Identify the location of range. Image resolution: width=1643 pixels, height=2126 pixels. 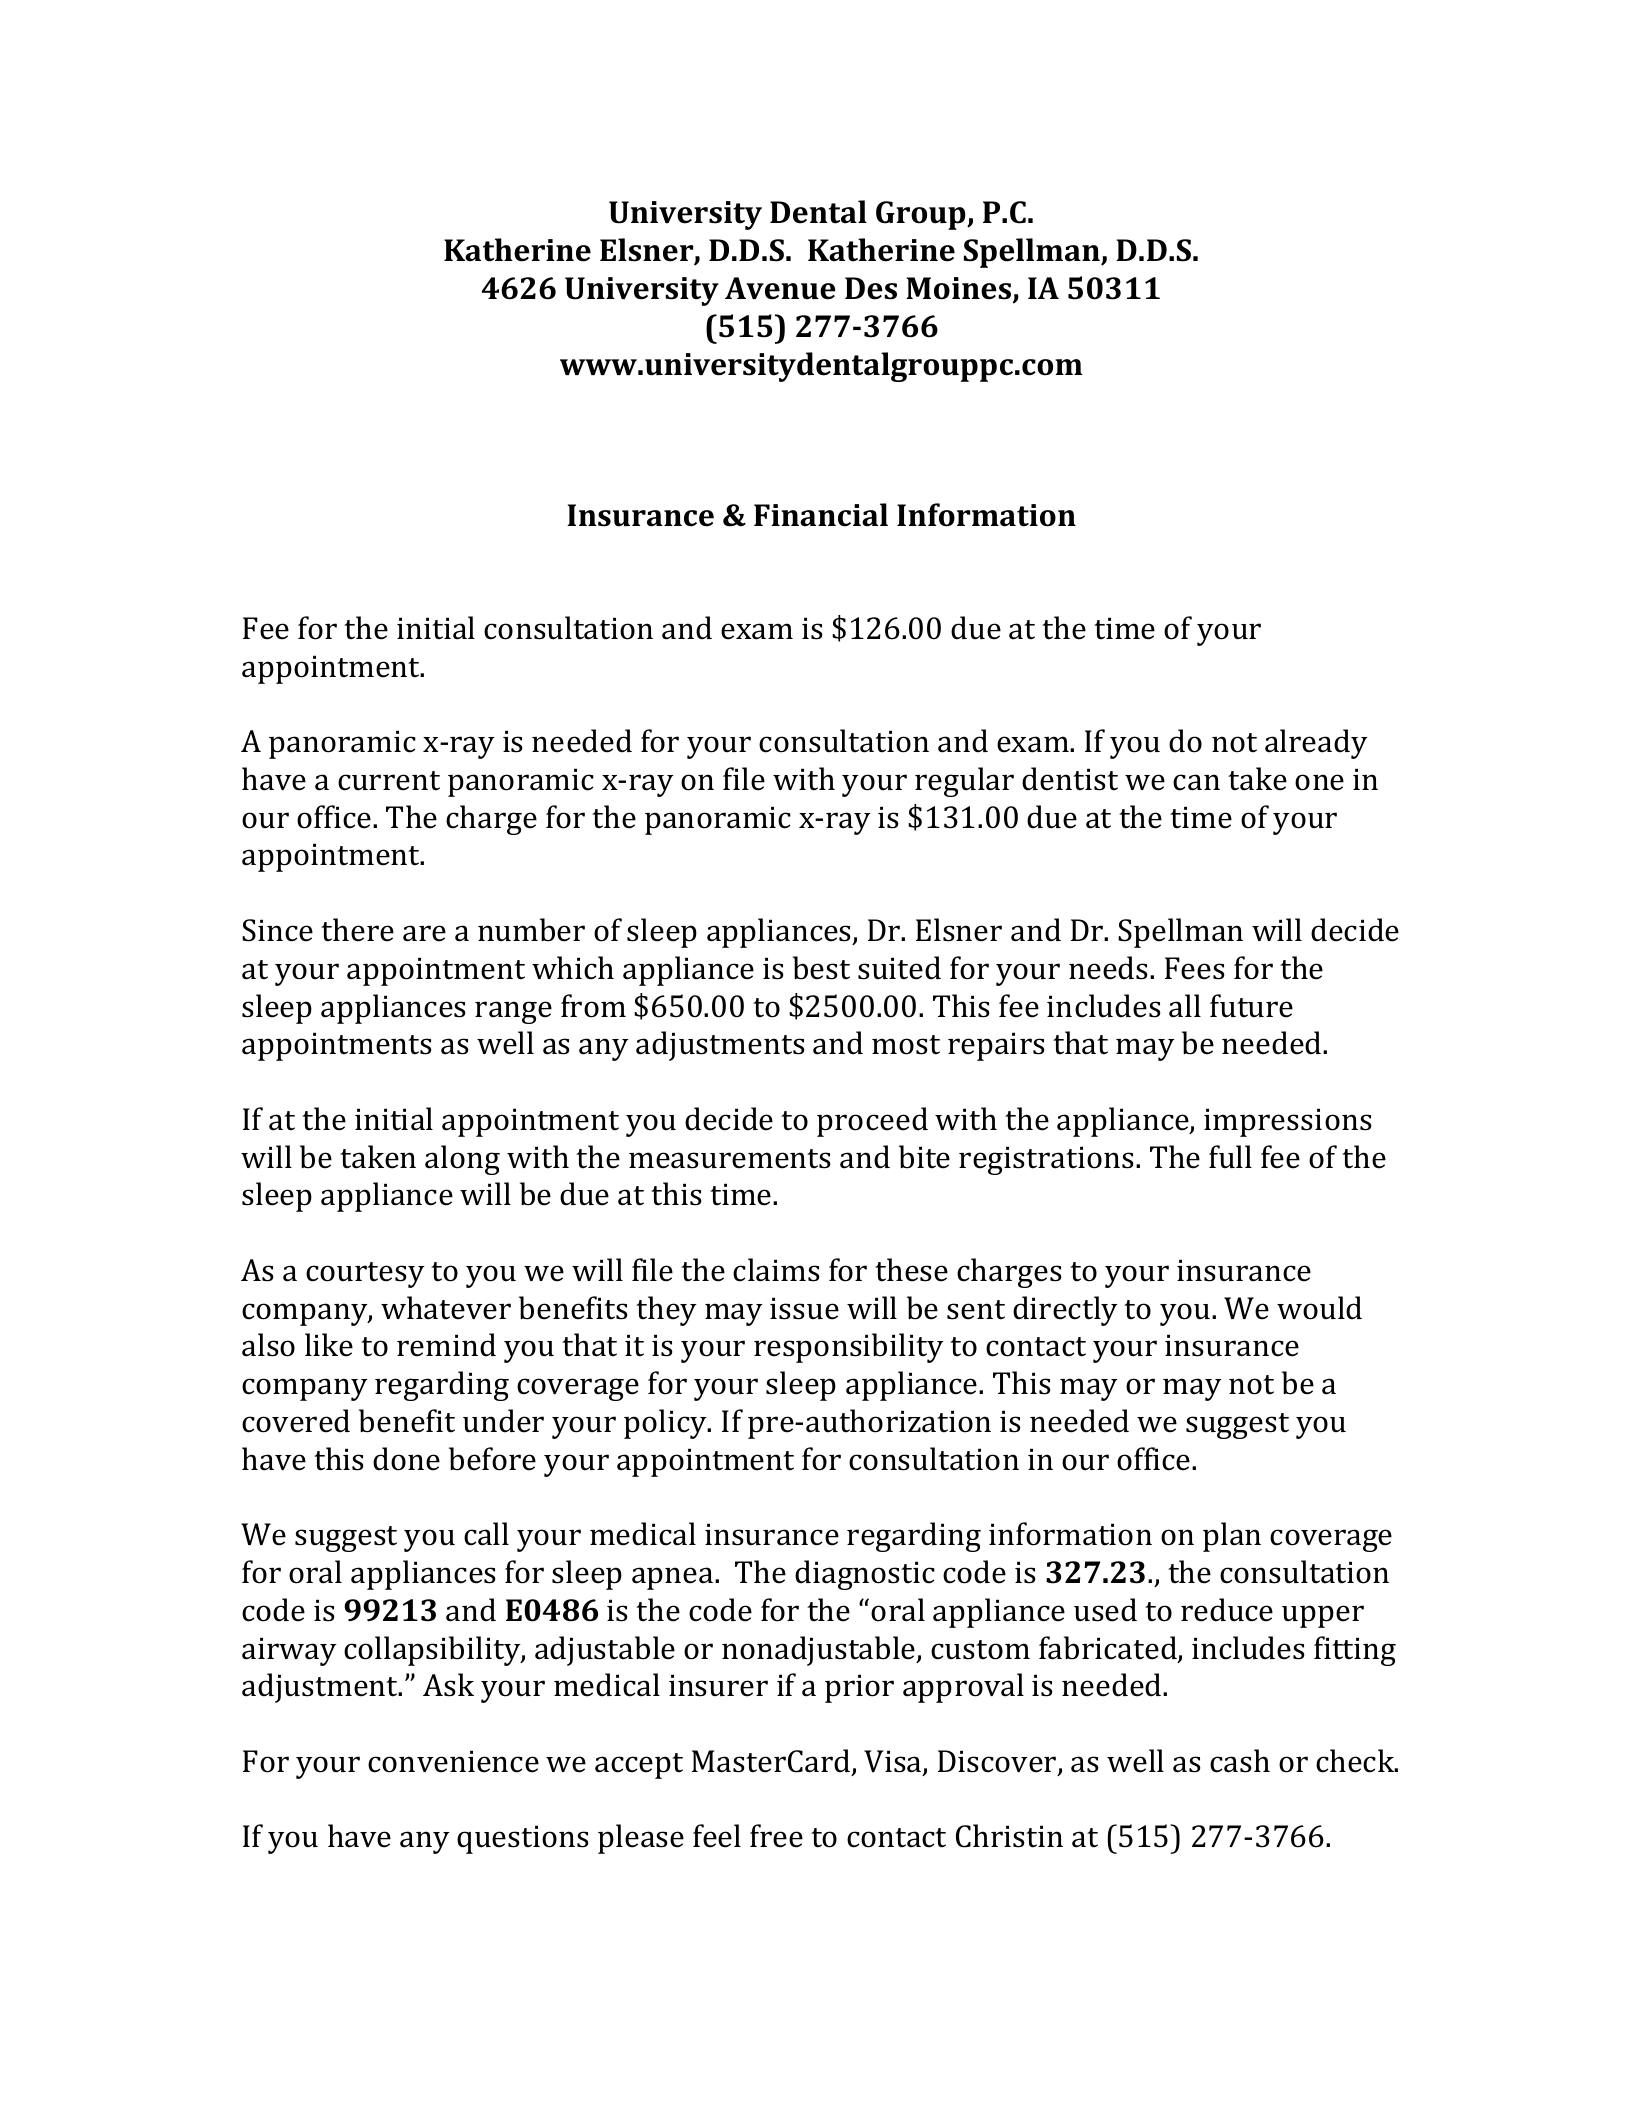
(513, 1012).
